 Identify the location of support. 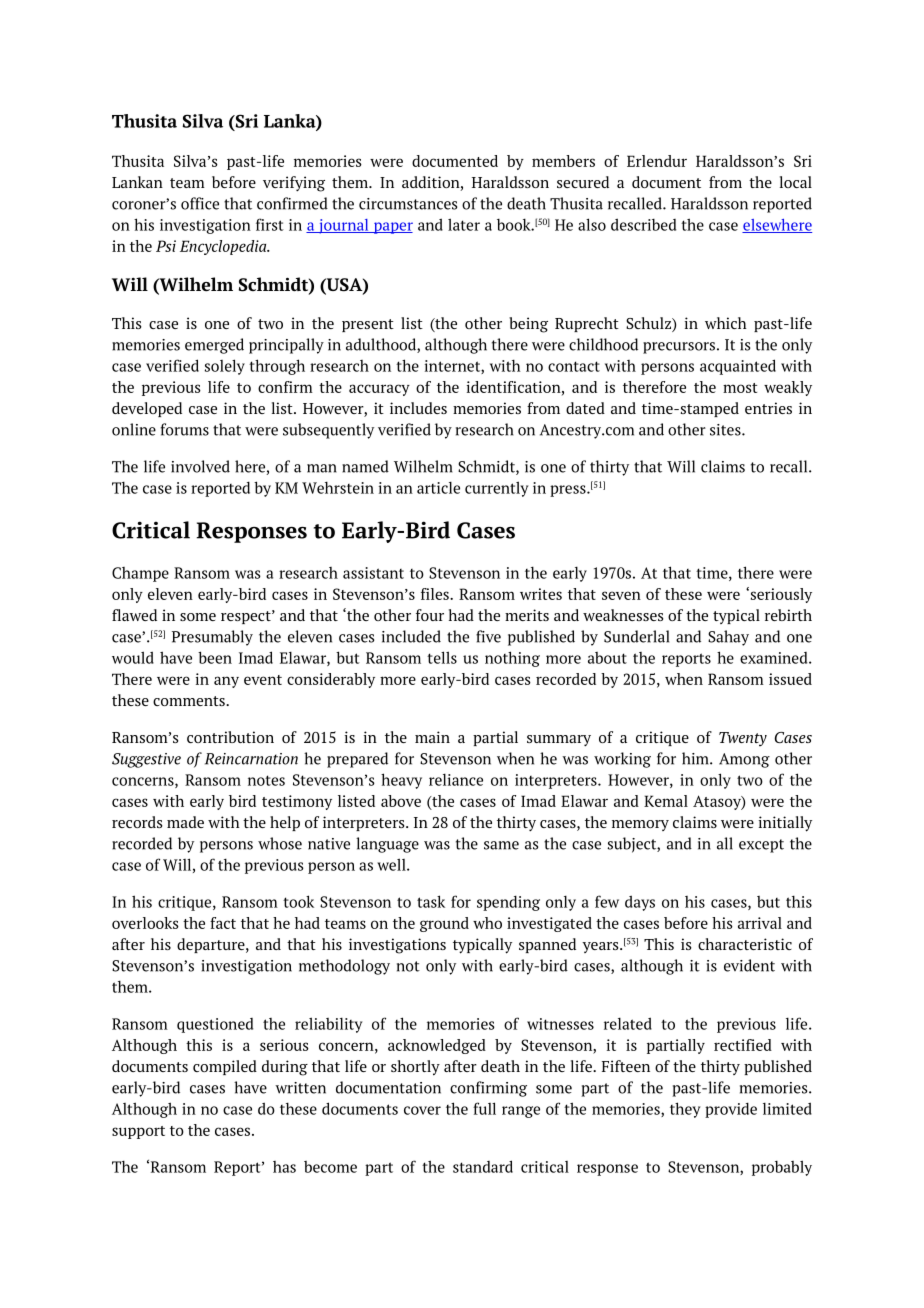
(138, 1132).
